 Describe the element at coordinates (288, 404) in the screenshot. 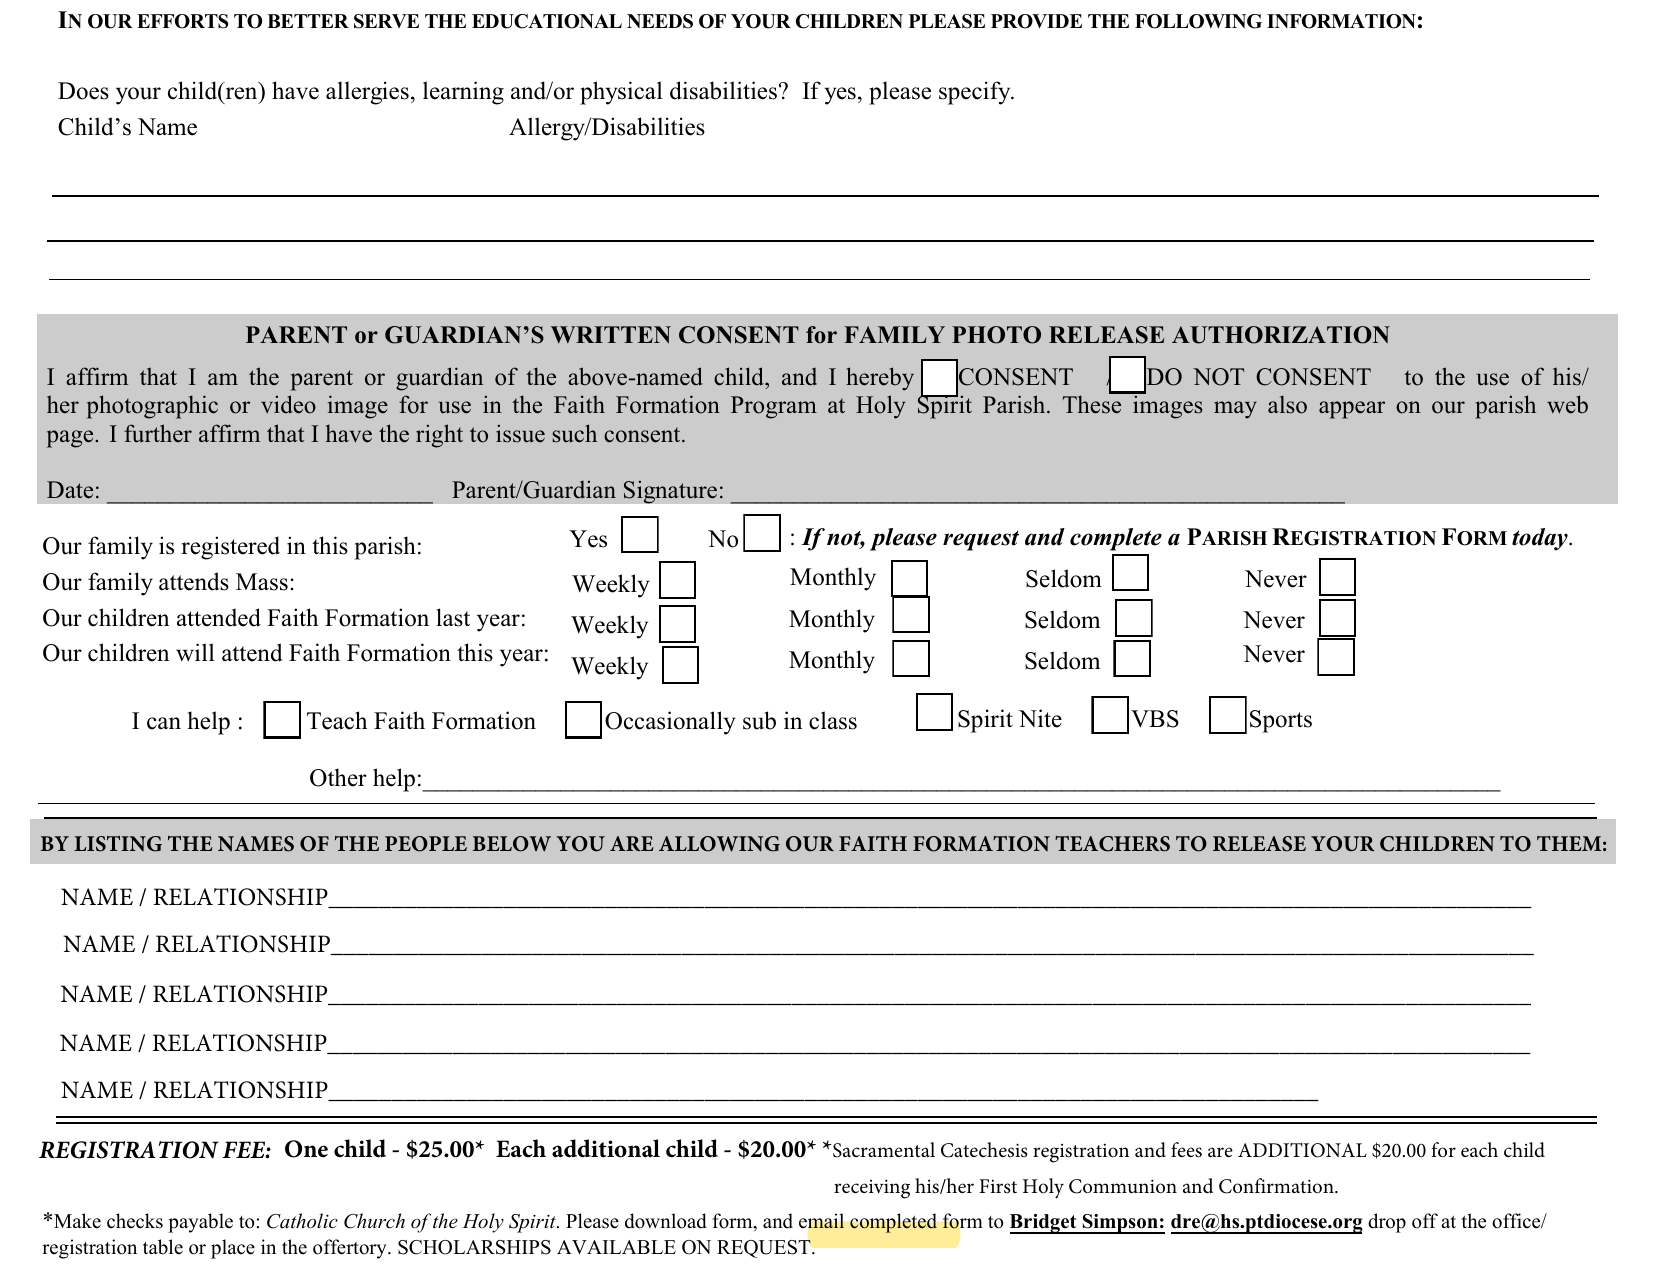

I see `video` at that location.
